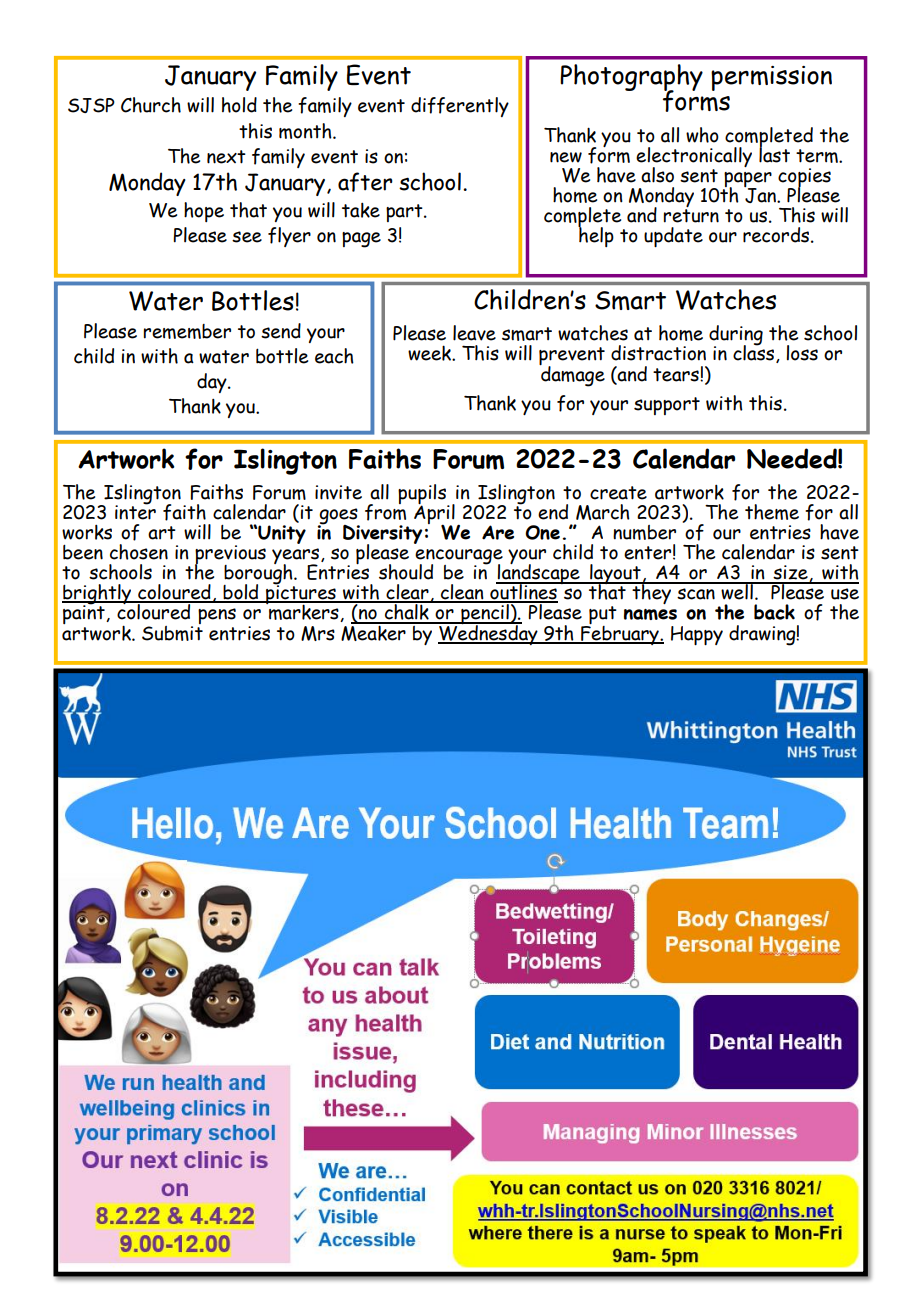 The width and height of the screenshot is (924, 1308). I want to click on Submit, so click(172, 632).
